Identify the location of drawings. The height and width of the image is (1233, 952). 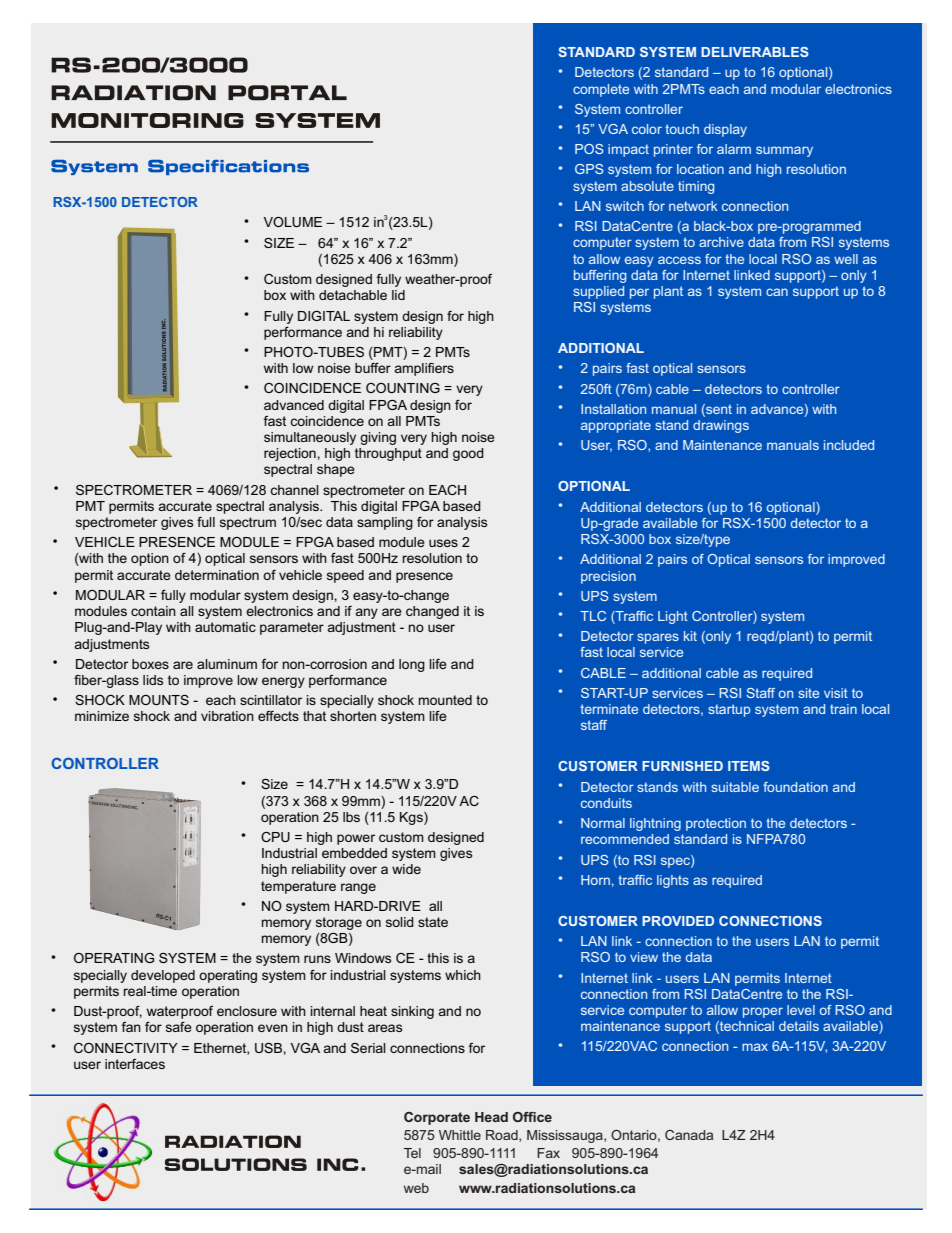
(721, 426).
